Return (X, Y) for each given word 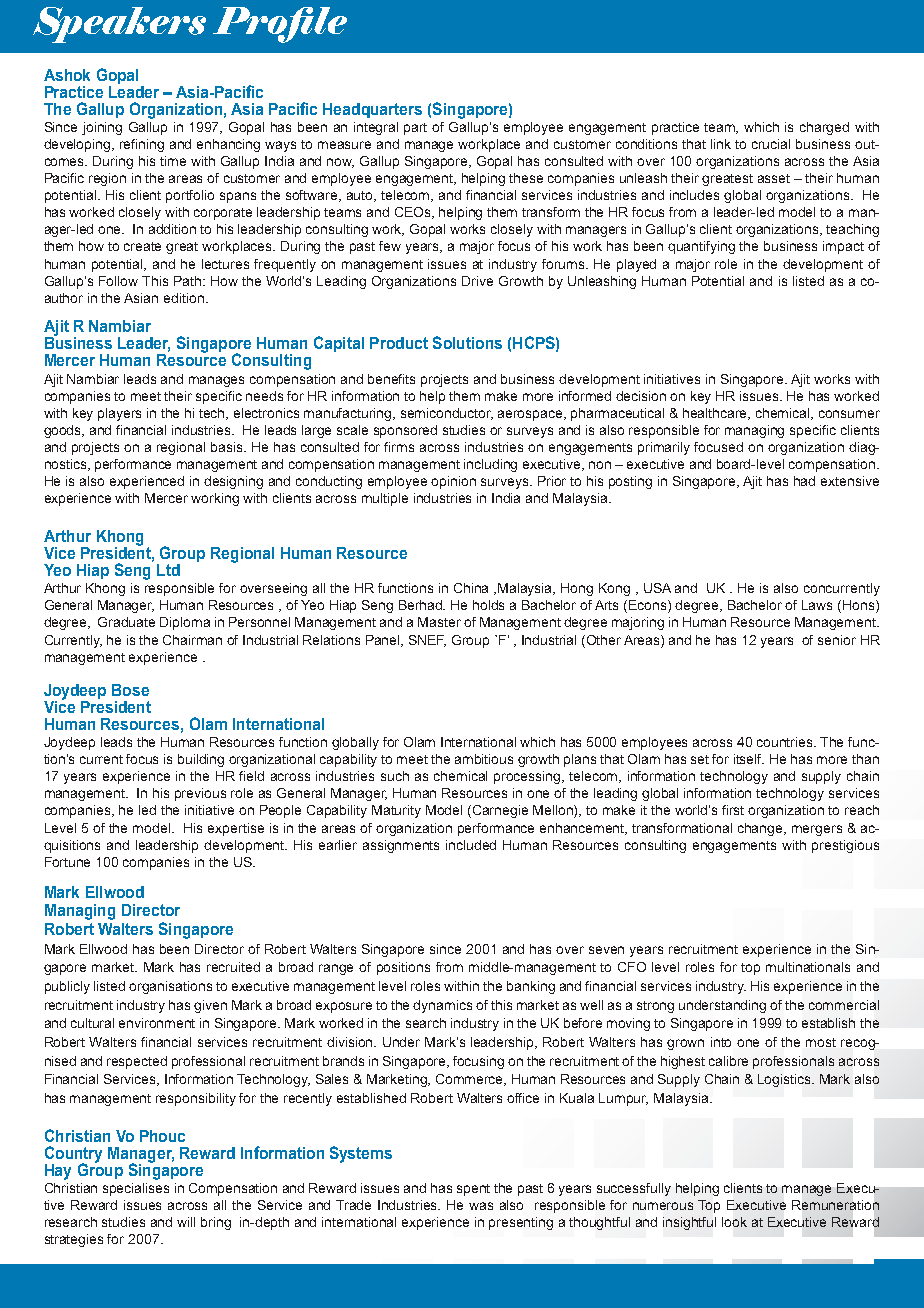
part (415, 129)
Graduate (126, 622)
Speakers (119, 25)
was (481, 1206)
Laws (817, 605)
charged (824, 128)
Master (439, 622)
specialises (136, 1189)
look (734, 1222)
